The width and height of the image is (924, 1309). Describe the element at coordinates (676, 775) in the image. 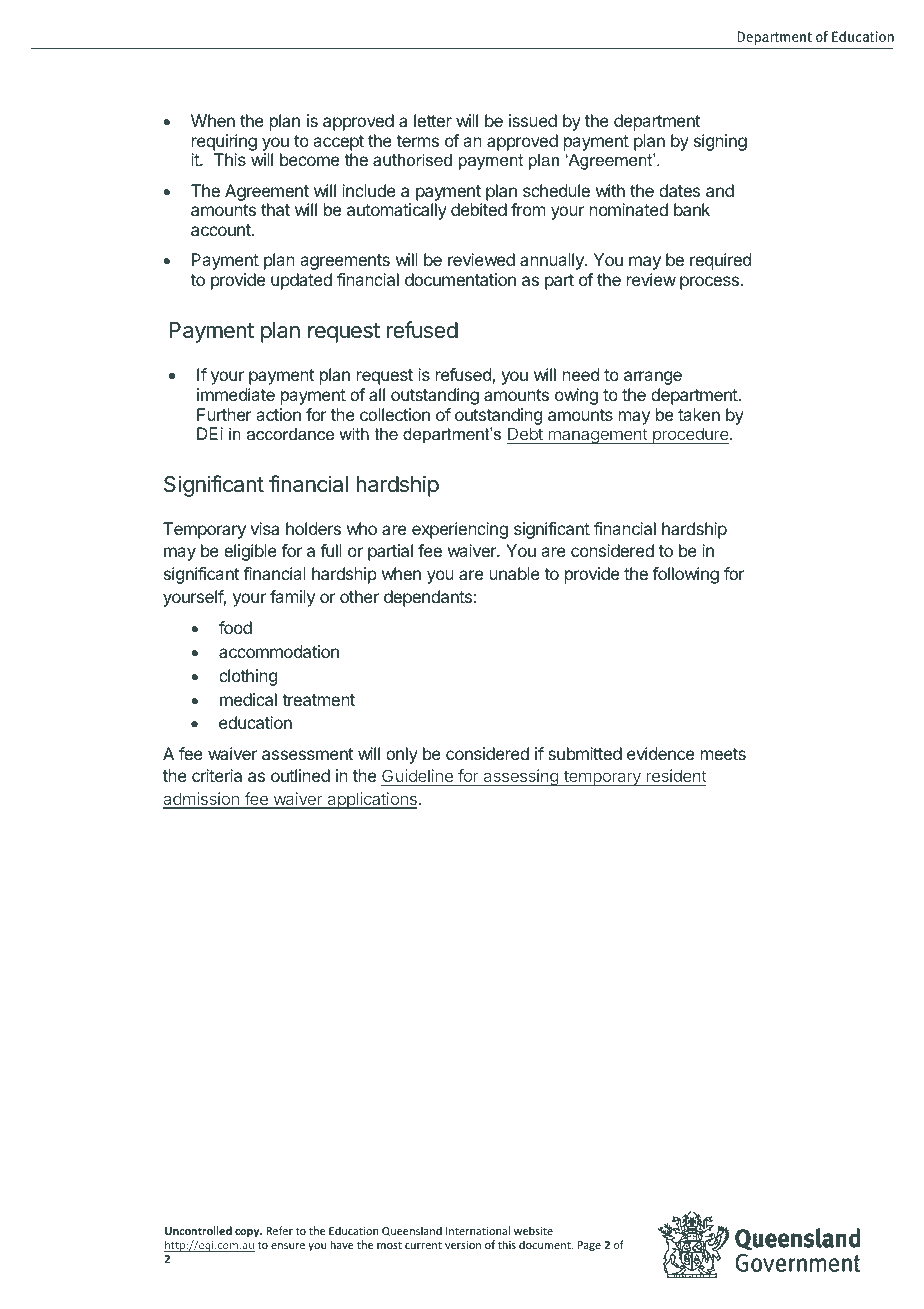

I see `resident` at that location.
